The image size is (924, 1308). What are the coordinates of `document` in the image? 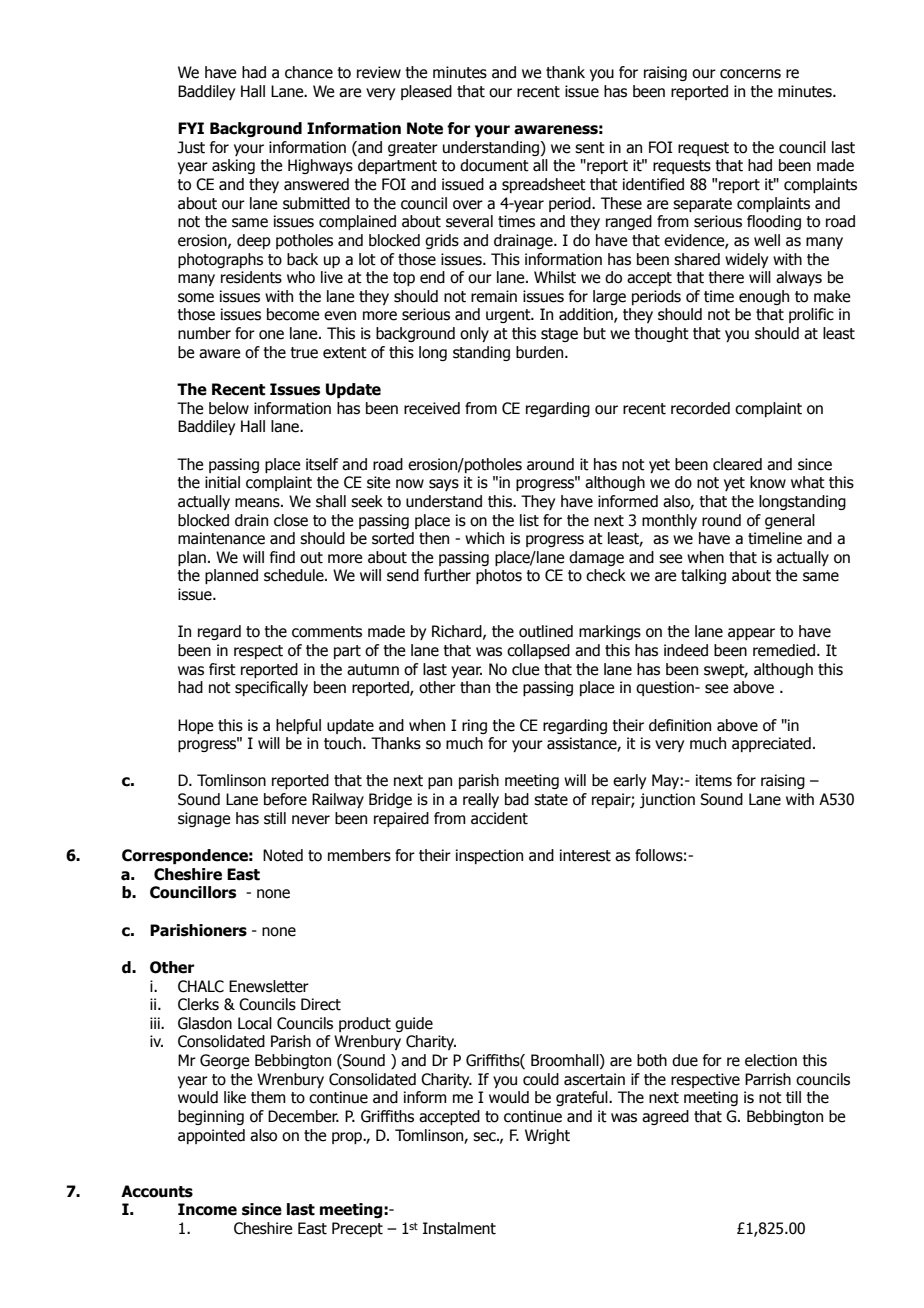 It's located at (494, 165).
